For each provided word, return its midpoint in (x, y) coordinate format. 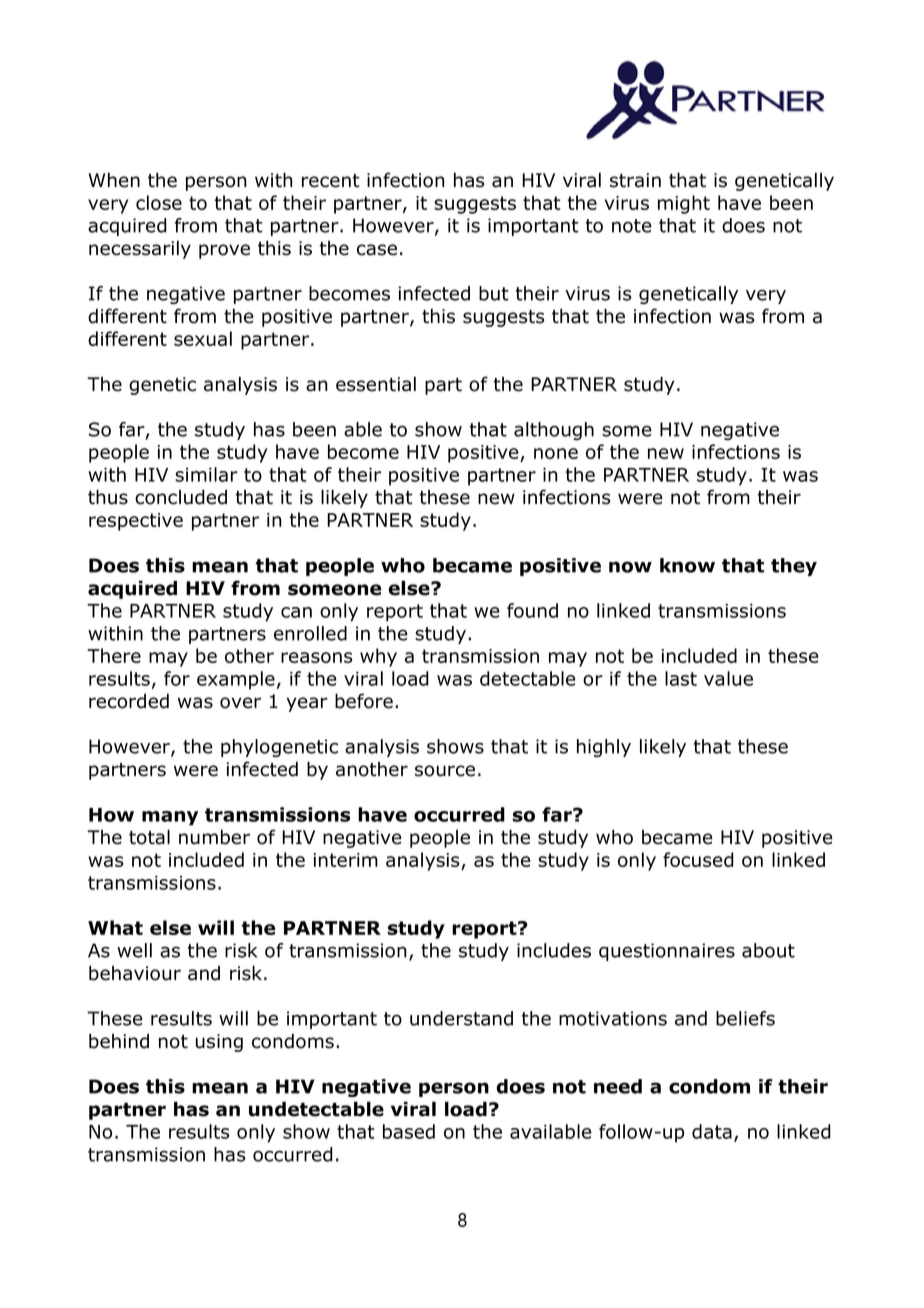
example (236, 680)
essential (376, 384)
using (219, 1043)
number (214, 837)
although (554, 431)
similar (206, 474)
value (728, 678)
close (159, 202)
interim (346, 860)
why (378, 657)
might (684, 204)
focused (698, 859)
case (377, 250)
